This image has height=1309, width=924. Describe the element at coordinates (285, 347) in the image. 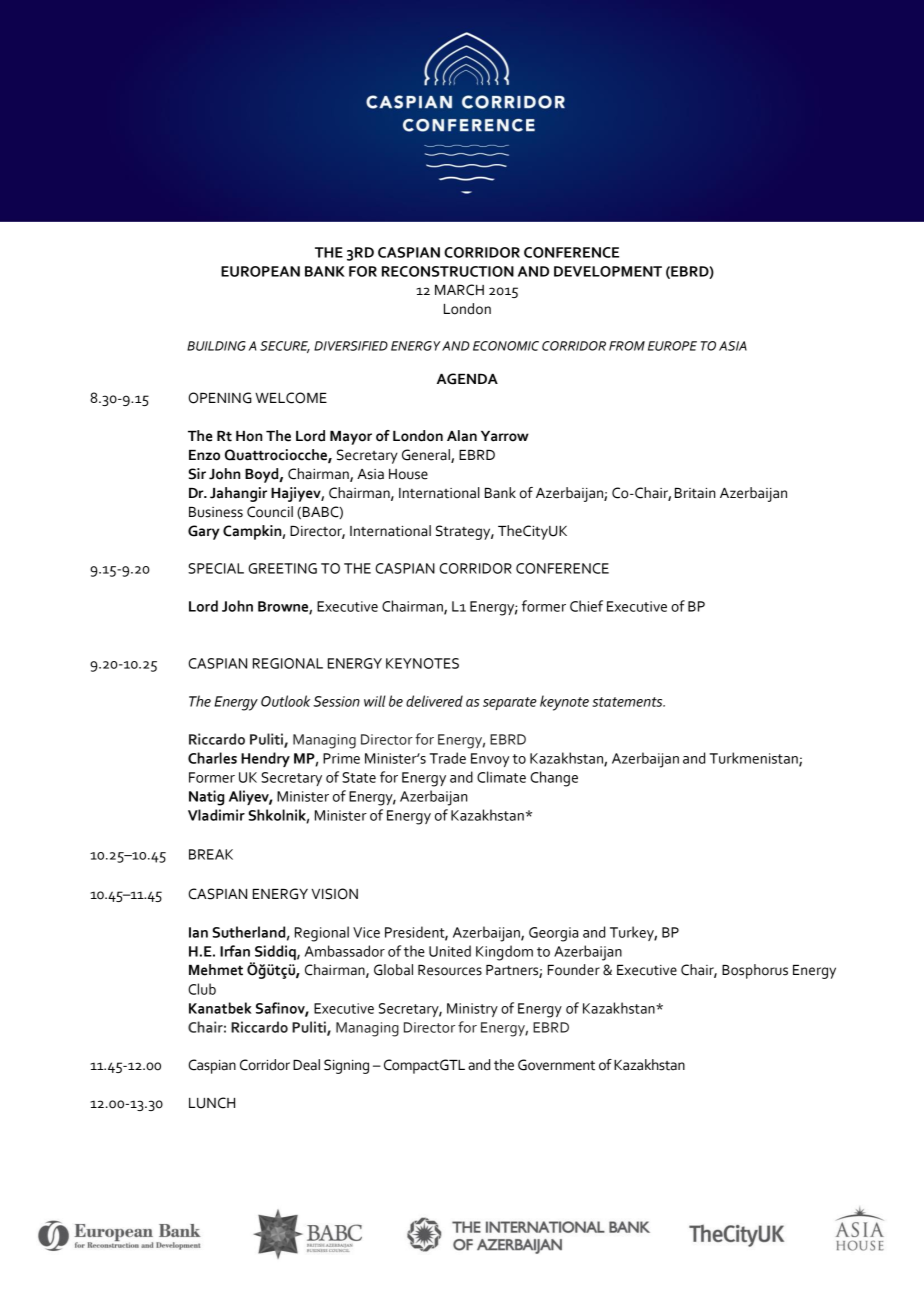

I see `SECURE` at that location.
